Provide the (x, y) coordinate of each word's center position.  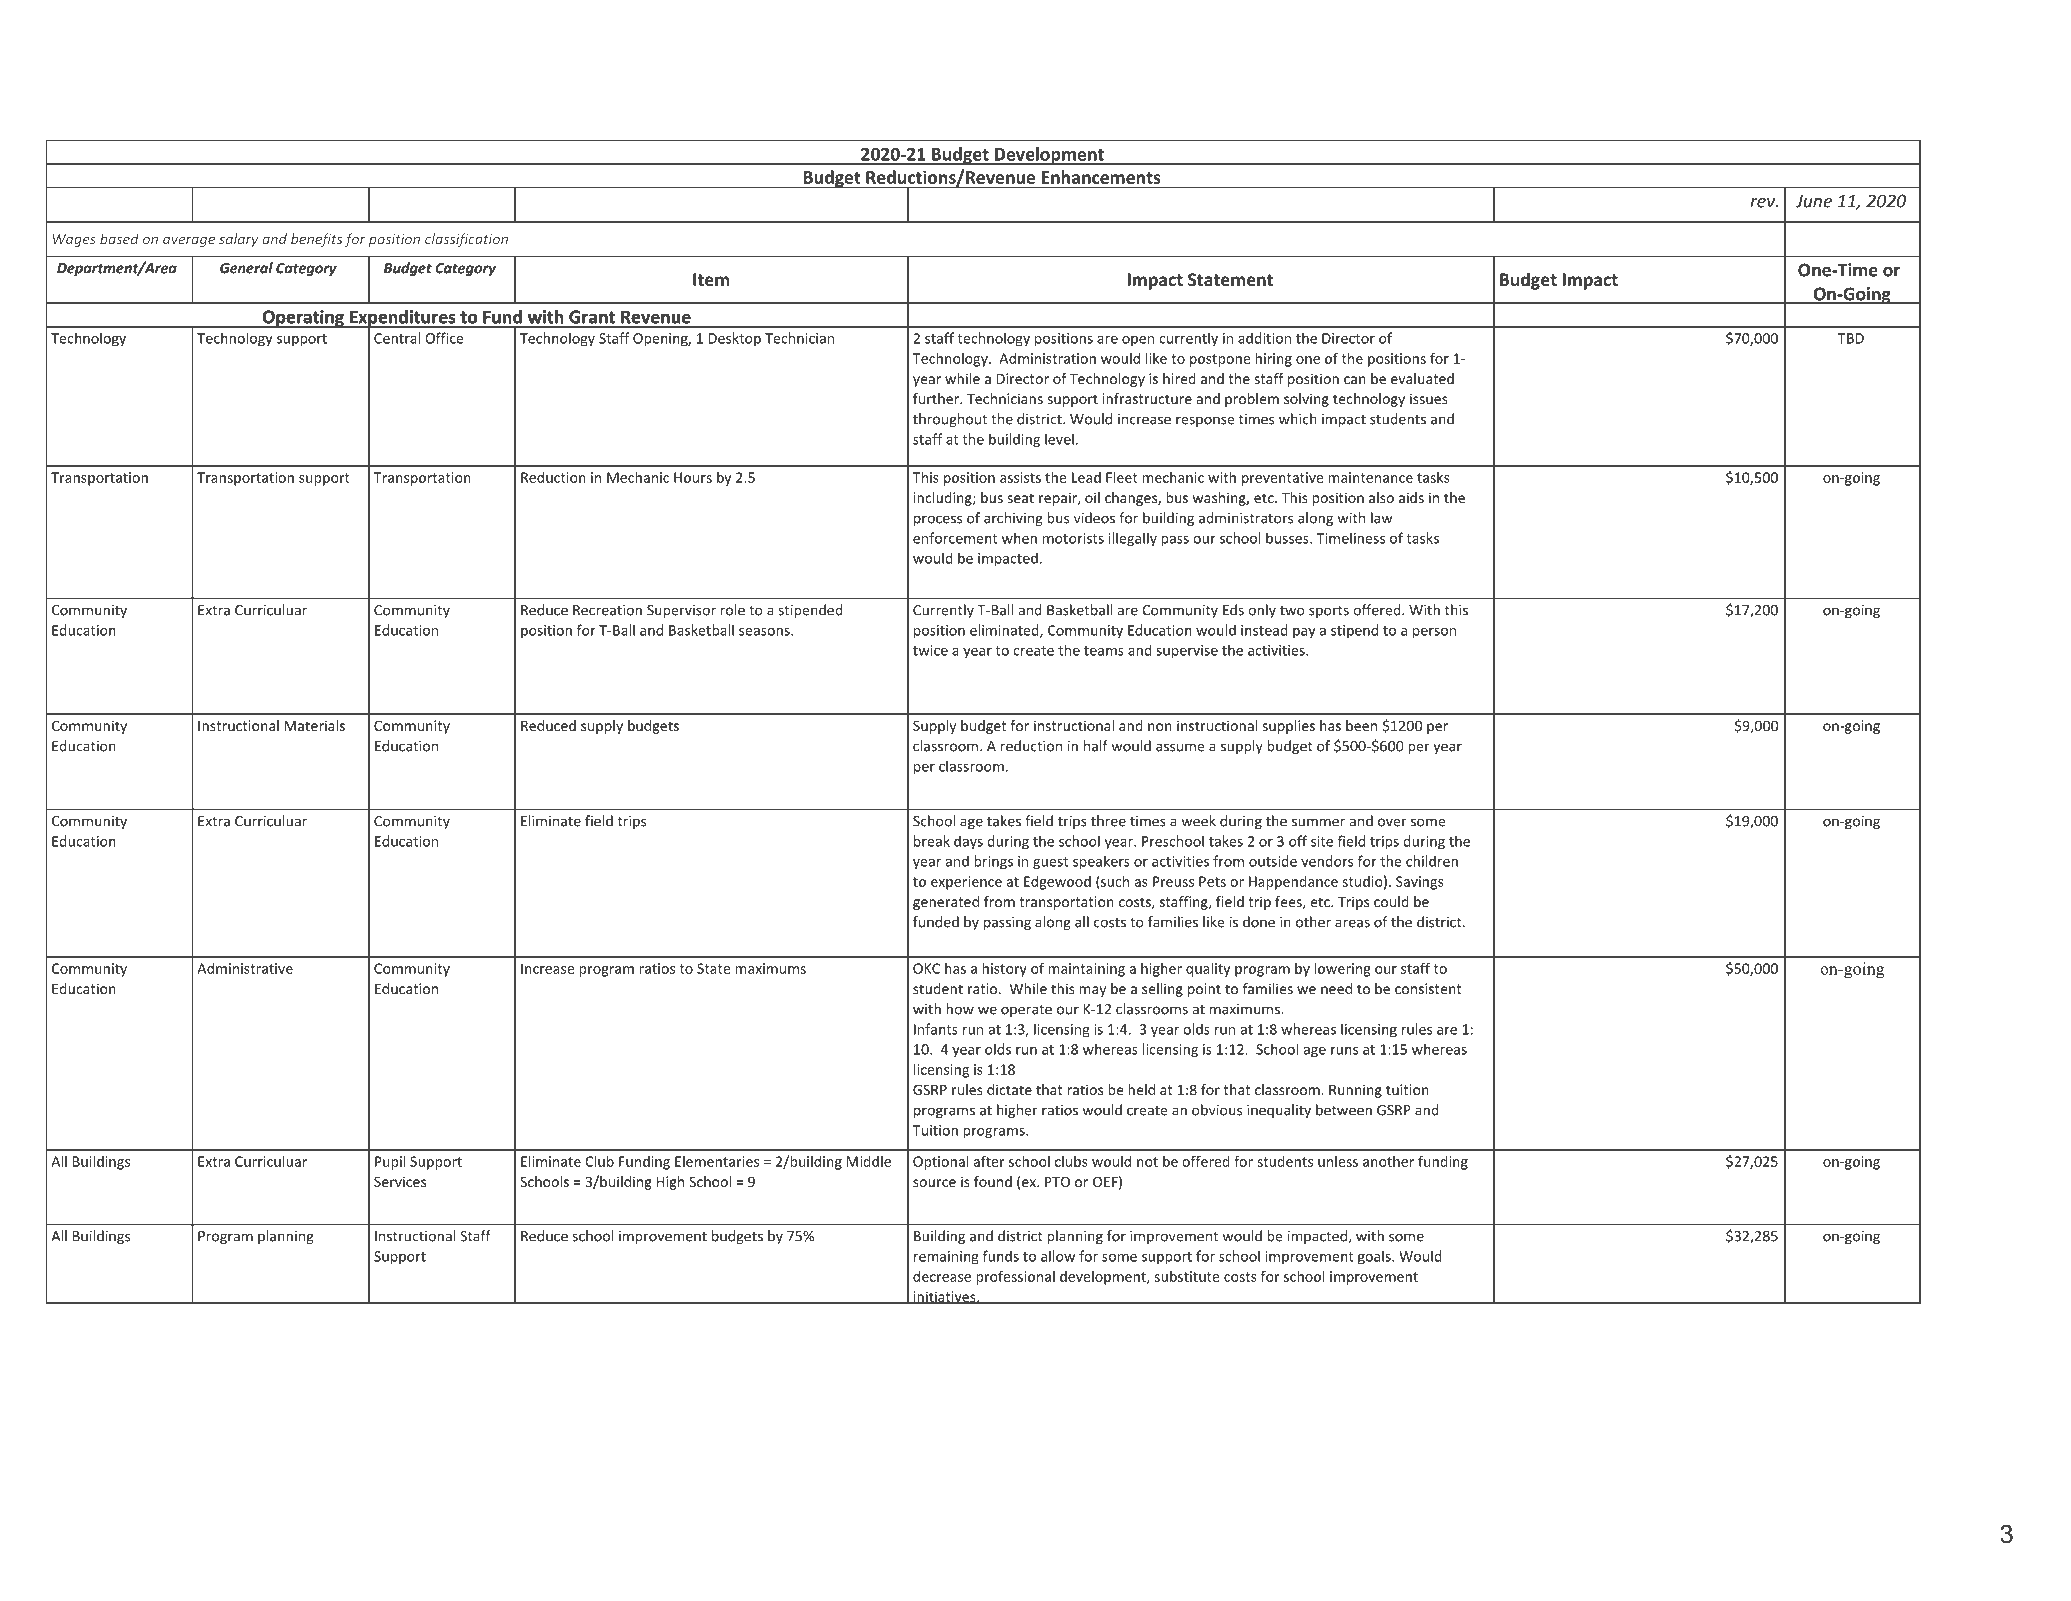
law (1382, 518)
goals (1375, 1257)
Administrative (245, 968)
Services (400, 1181)
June (1814, 201)
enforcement (955, 538)
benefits (316, 240)
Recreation (607, 610)
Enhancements (1101, 177)
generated (946, 903)
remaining (946, 1258)
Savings (1420, 883)
